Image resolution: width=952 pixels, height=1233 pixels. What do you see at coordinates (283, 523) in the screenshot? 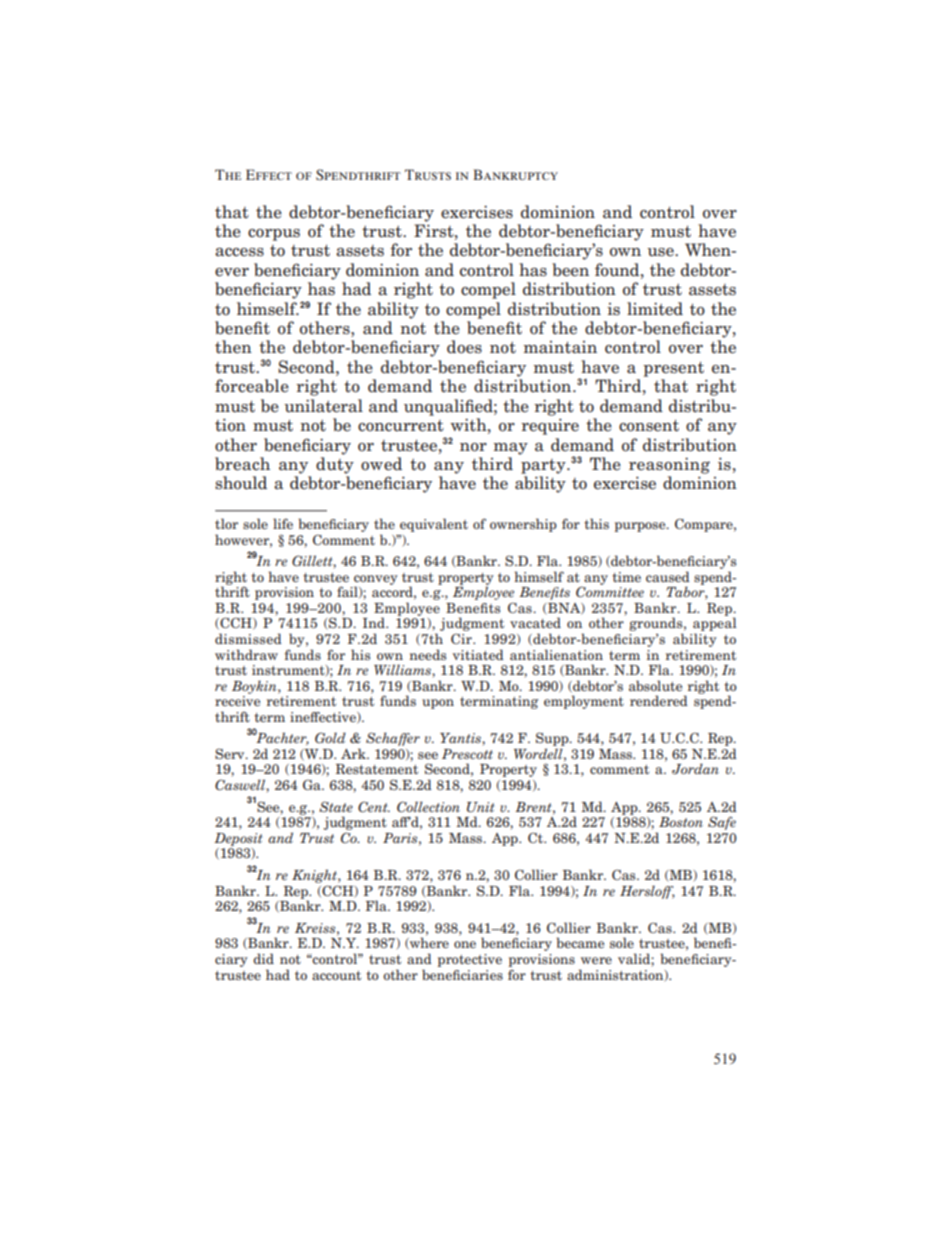
I see `life` at bounding box center [283, 523].
